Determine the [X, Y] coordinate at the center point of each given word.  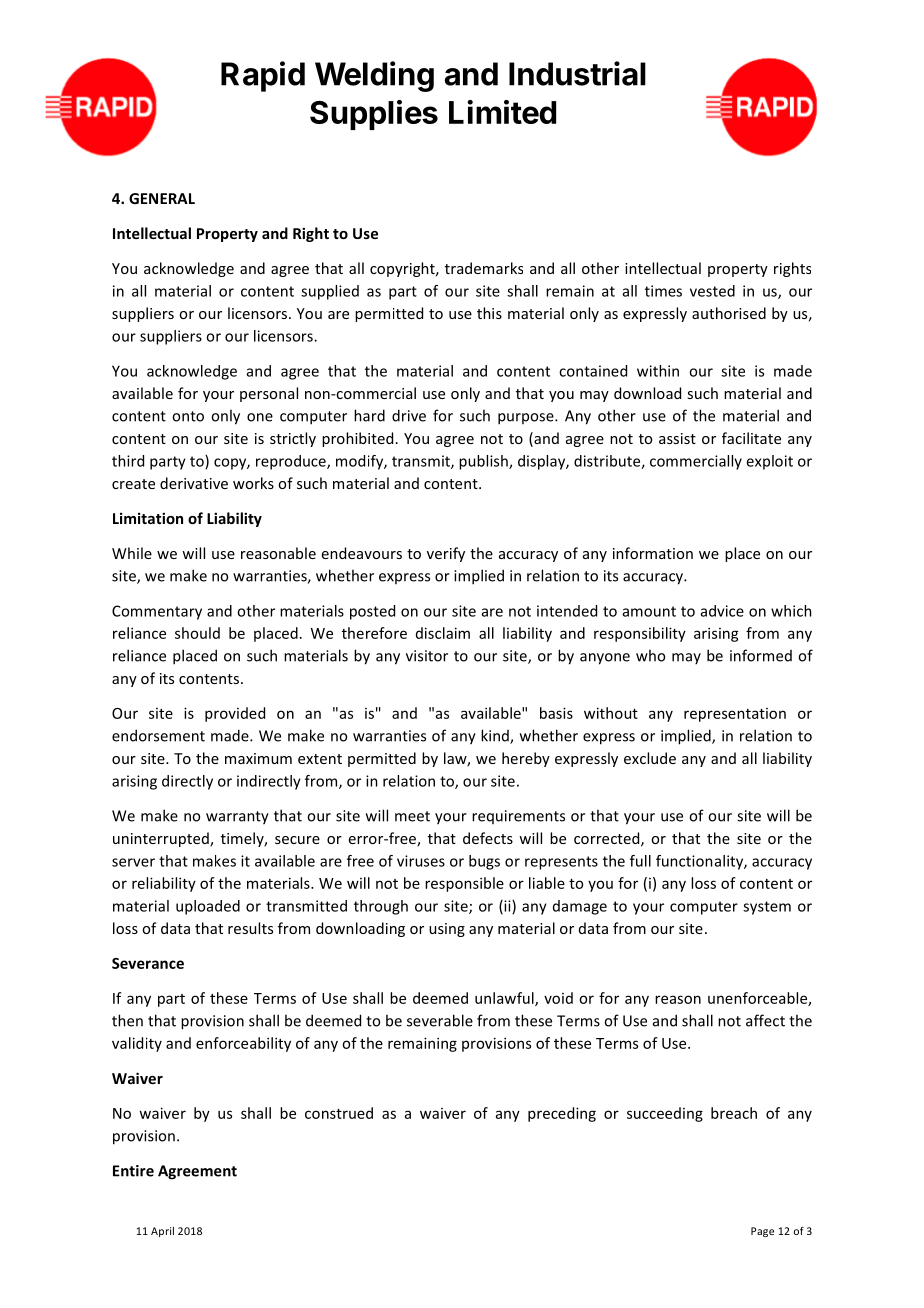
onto [188, 416]
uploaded [208, 907]
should [197, 633]
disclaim [443, 633]
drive [409, 415]
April [162, 1232]
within [658, 371]
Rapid [263, 76]
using [447, 930]
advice [722, 611]
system [767, 908]
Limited [502, 112]
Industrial [577, 73]
